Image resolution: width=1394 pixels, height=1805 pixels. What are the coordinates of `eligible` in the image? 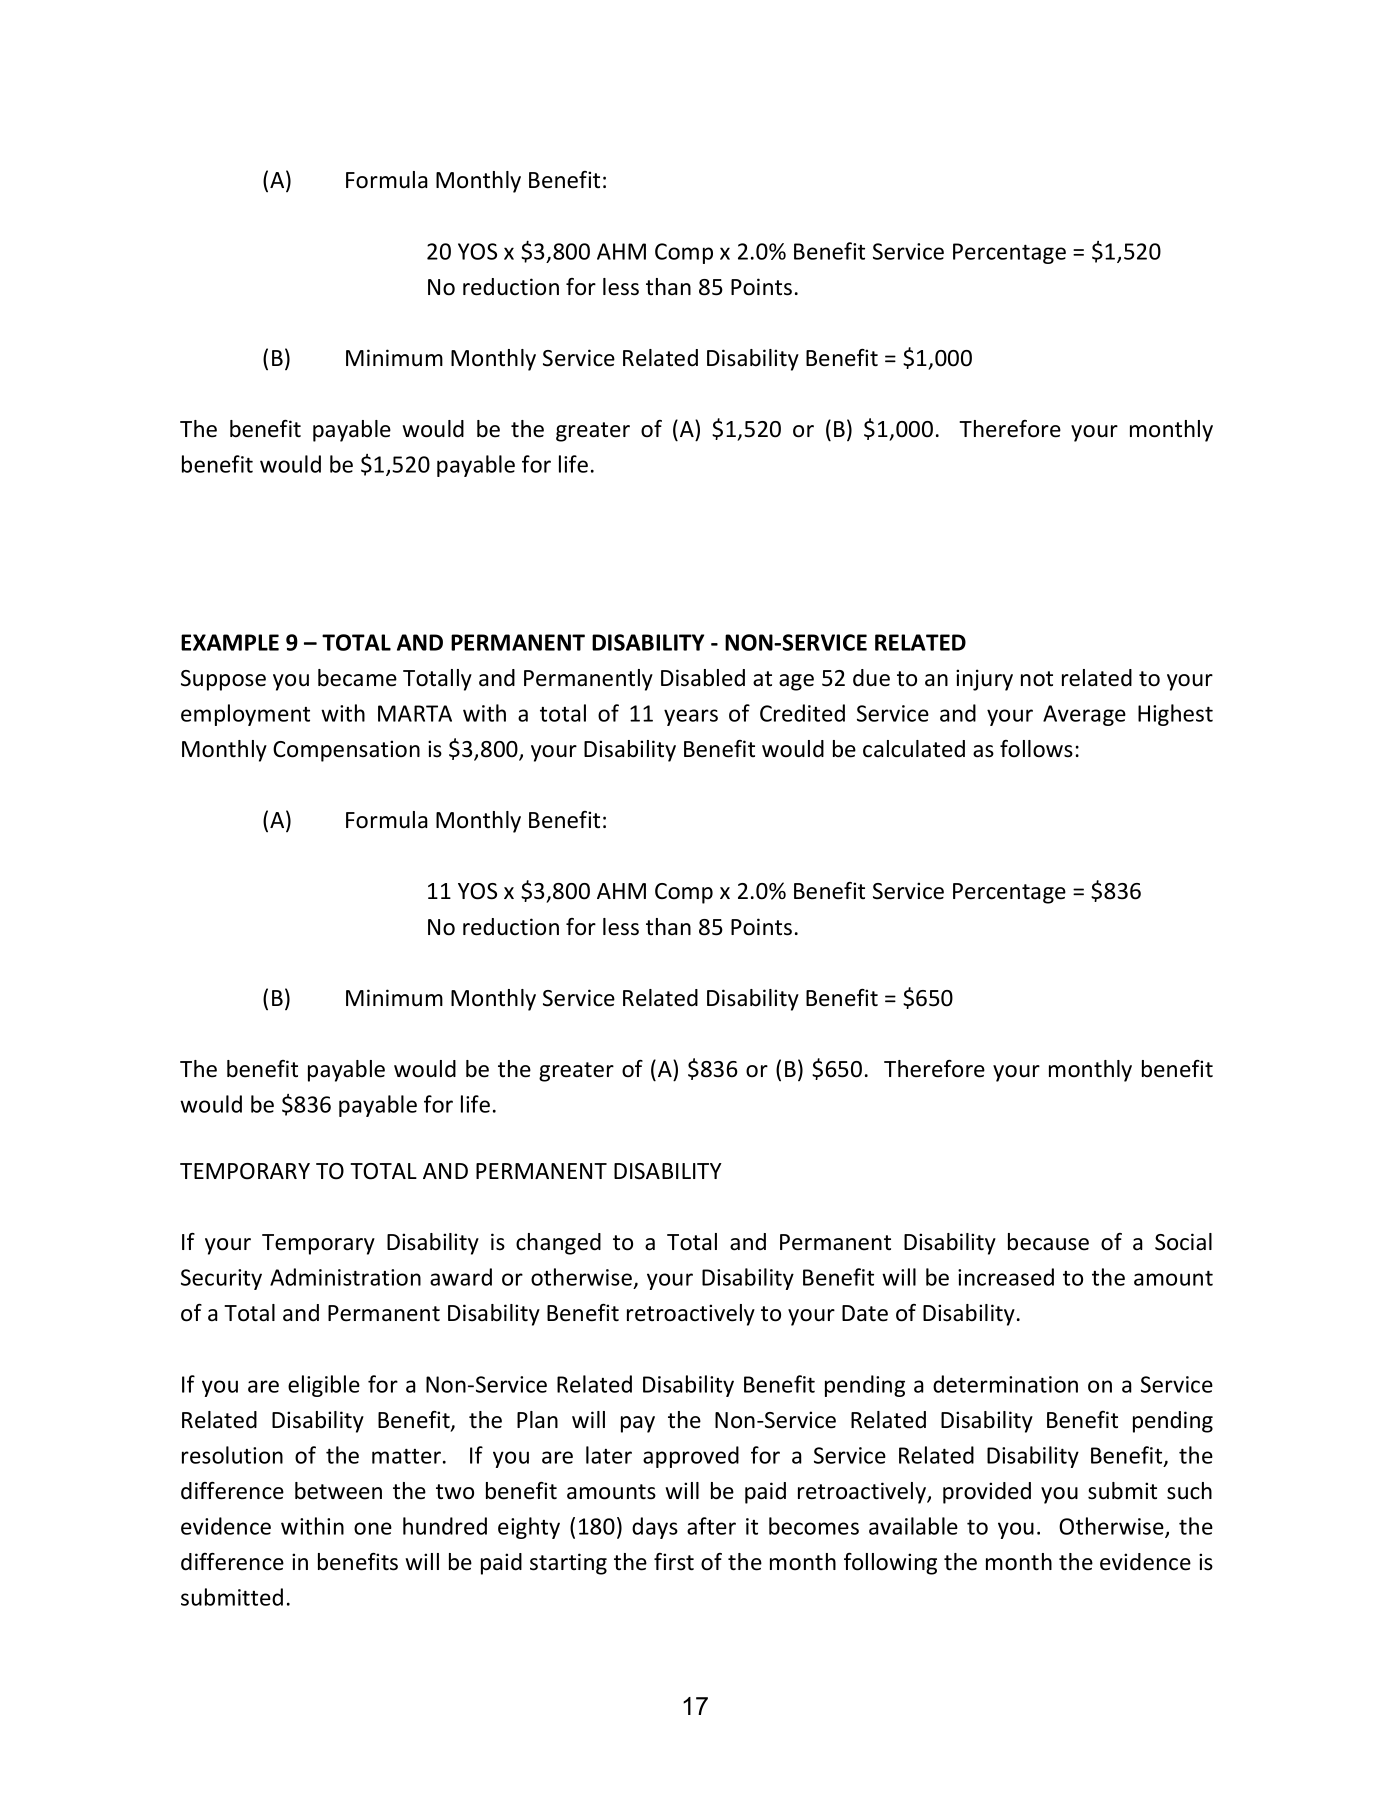 It's located at (324, 1386).
